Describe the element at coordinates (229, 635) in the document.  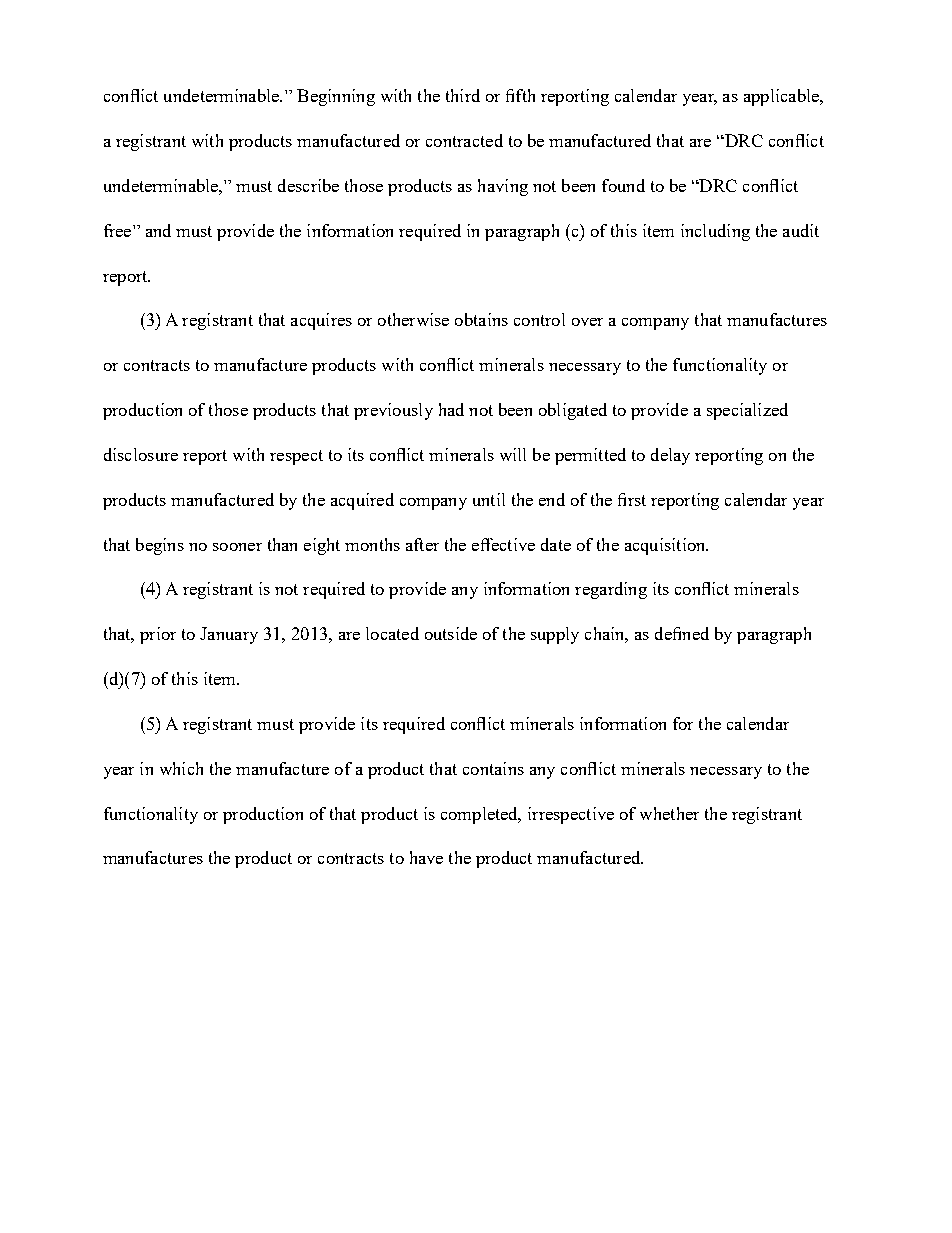
I see `January` at that location.
